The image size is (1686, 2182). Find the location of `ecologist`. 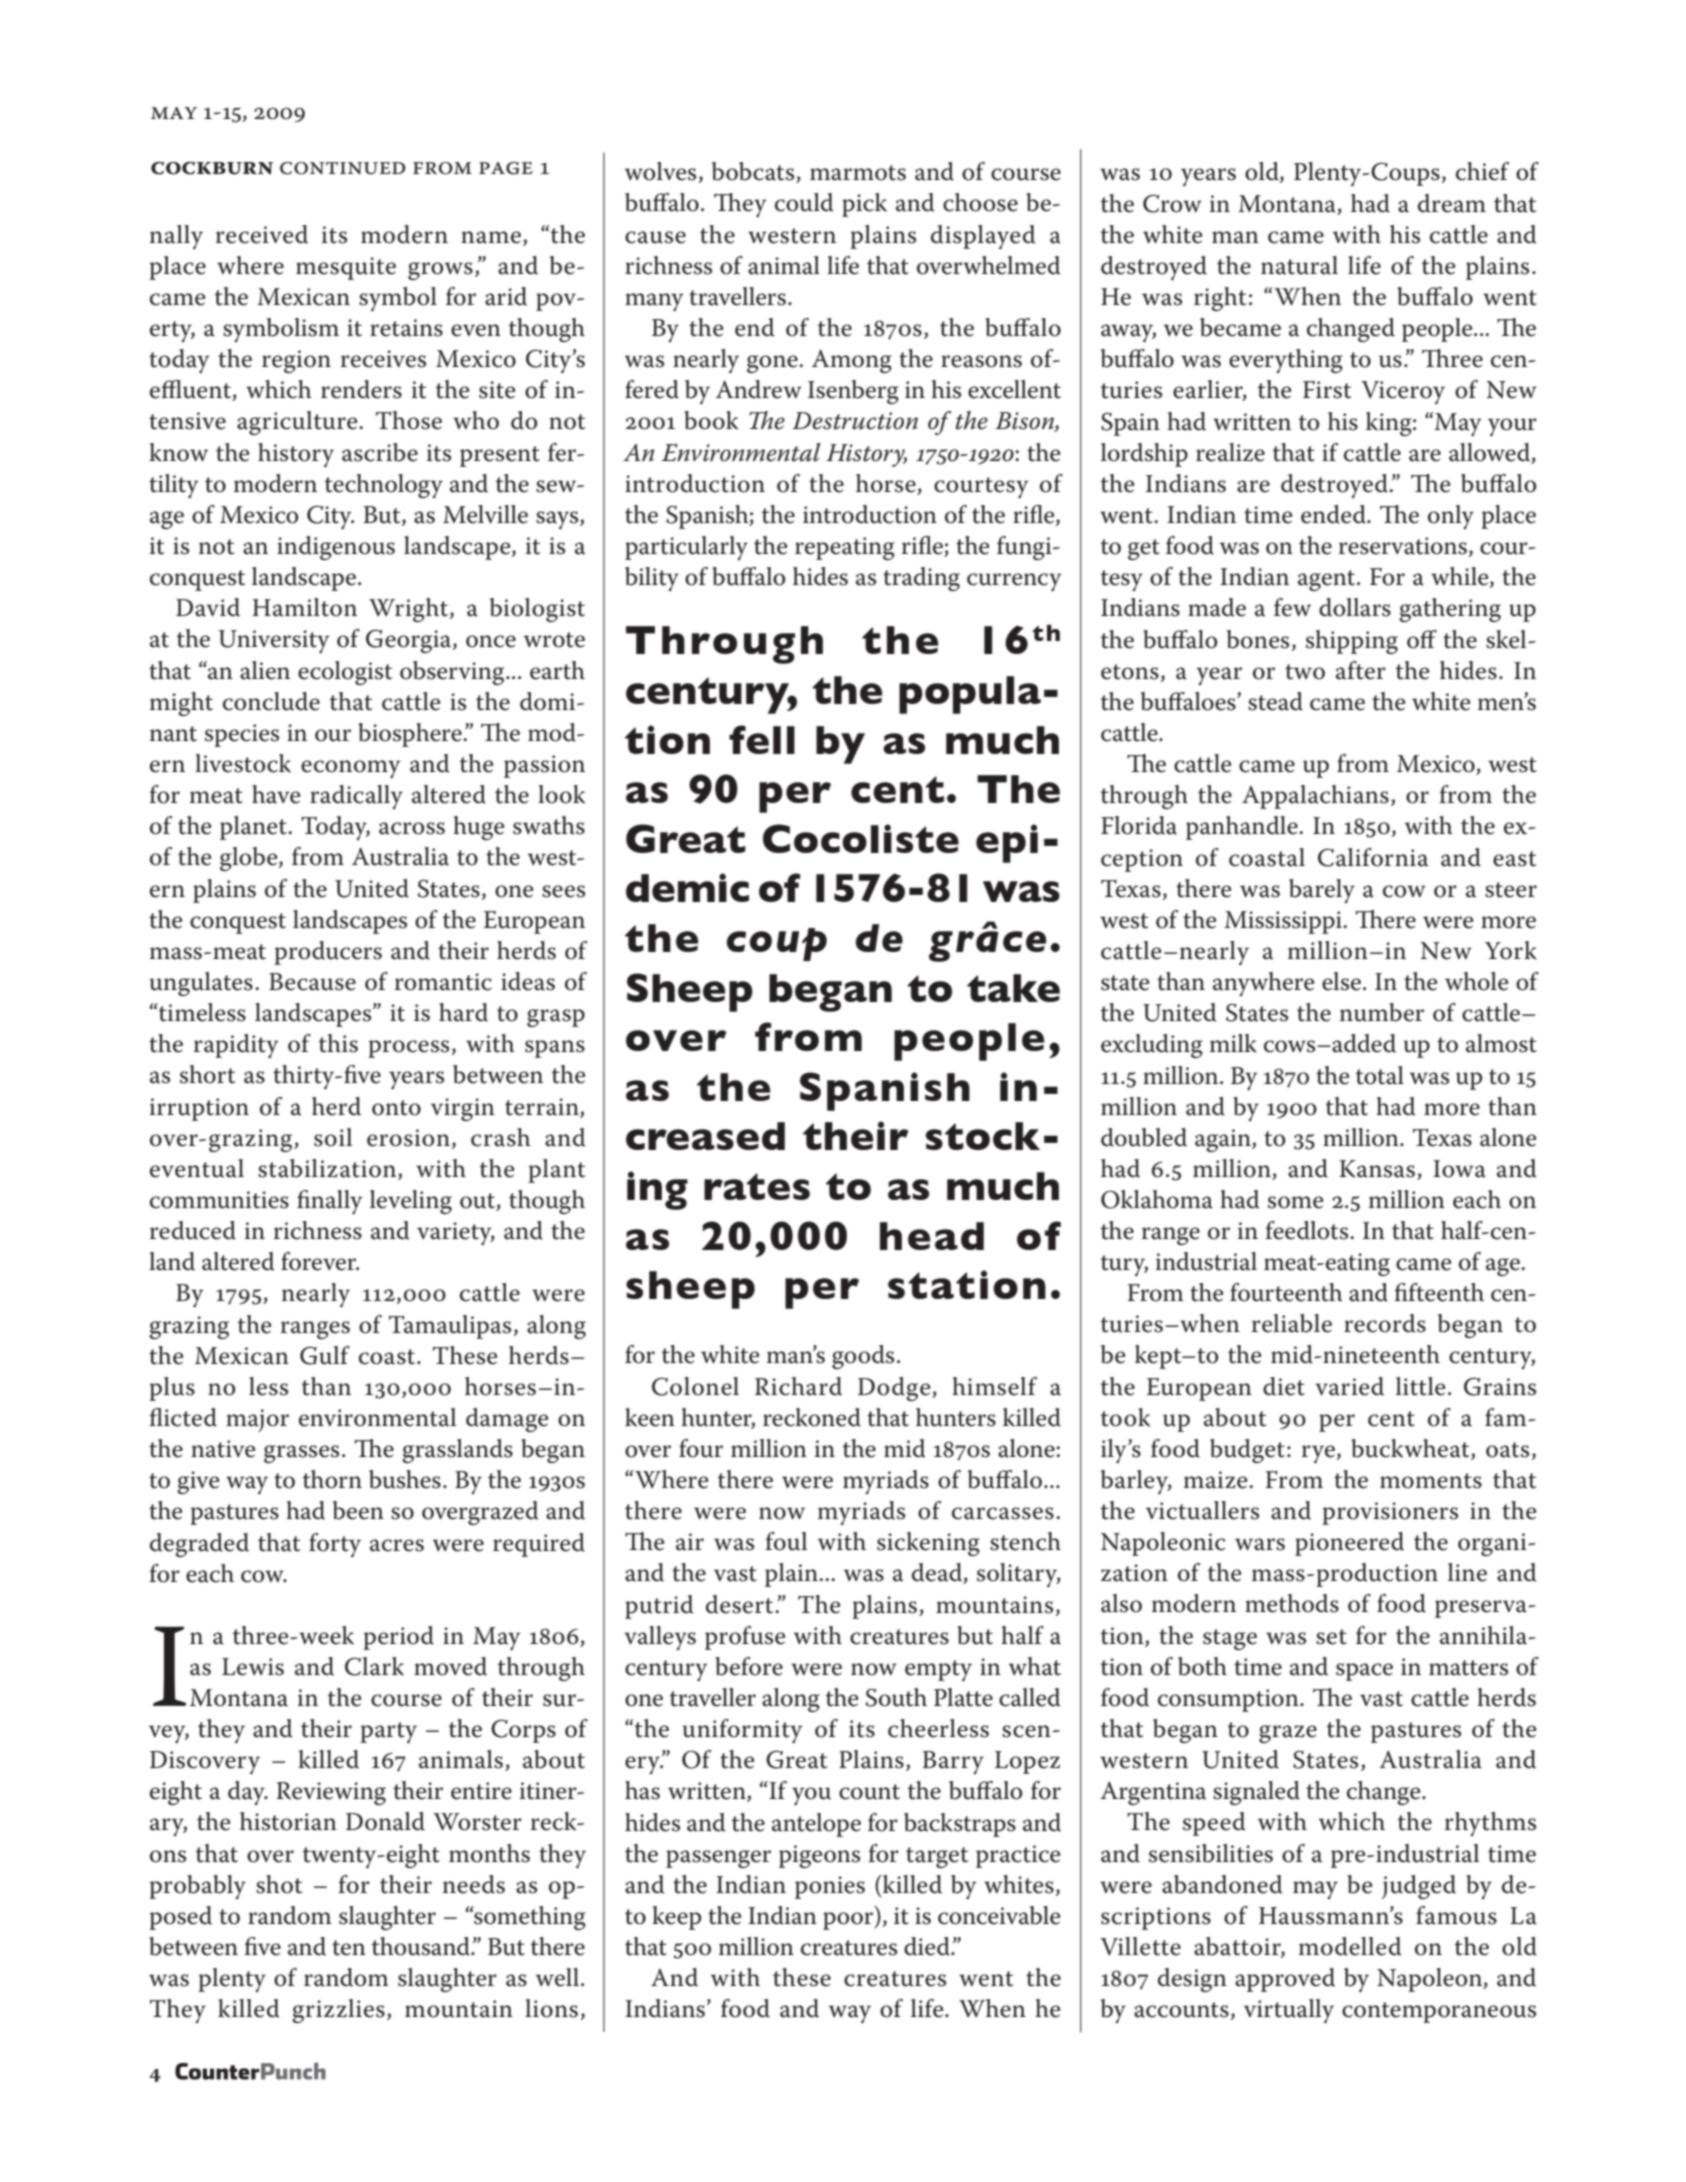

ecologist is located at coordinates (345, 673).
